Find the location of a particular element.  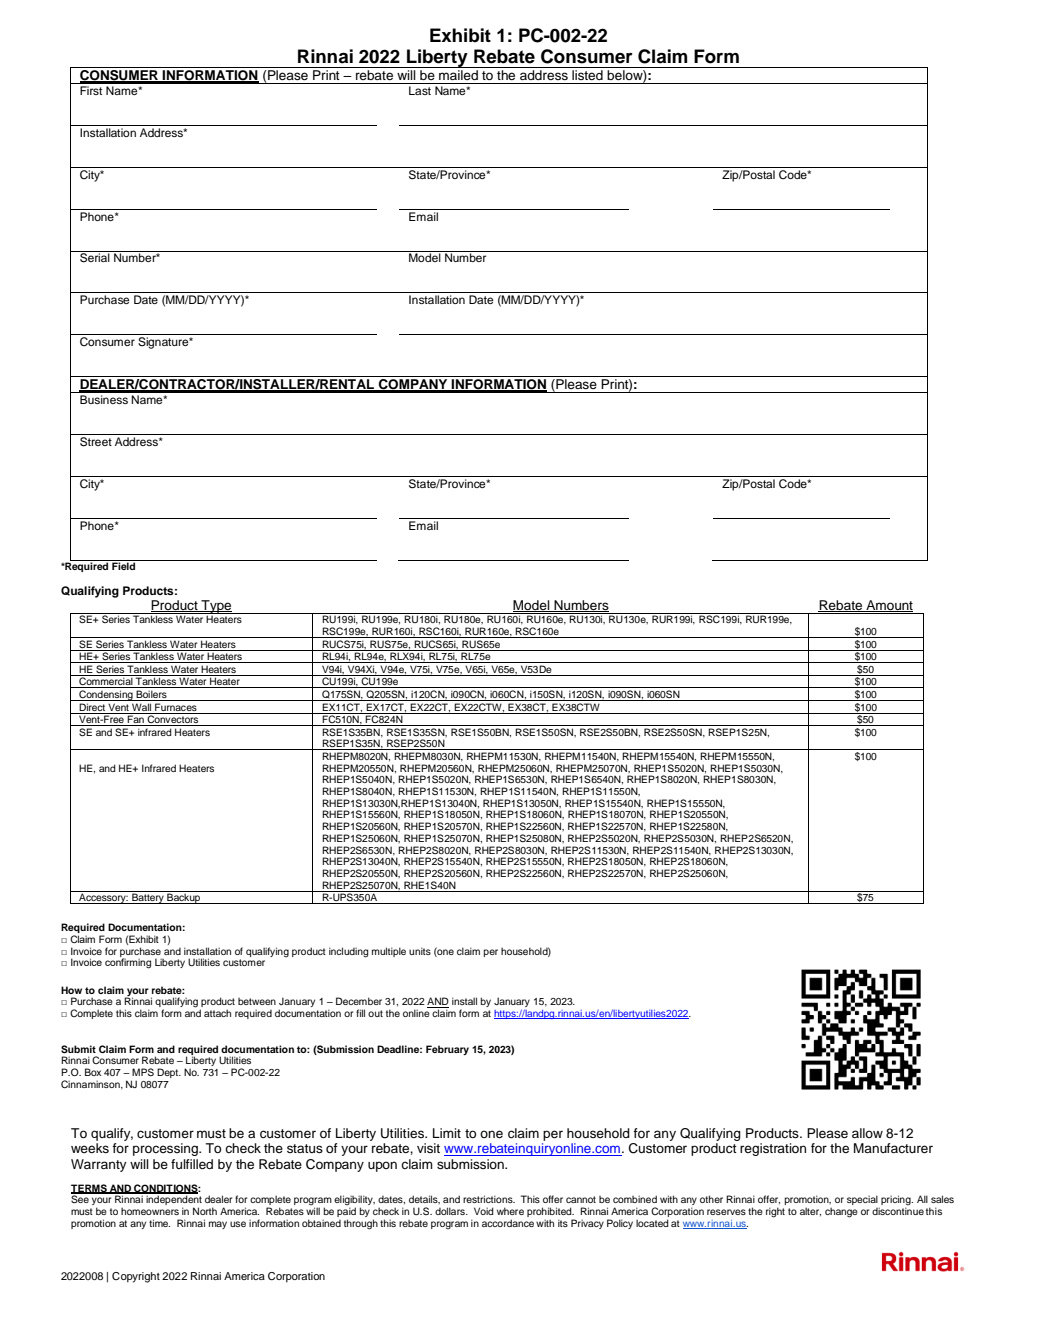

Street is located at coordinates (96, 442).
